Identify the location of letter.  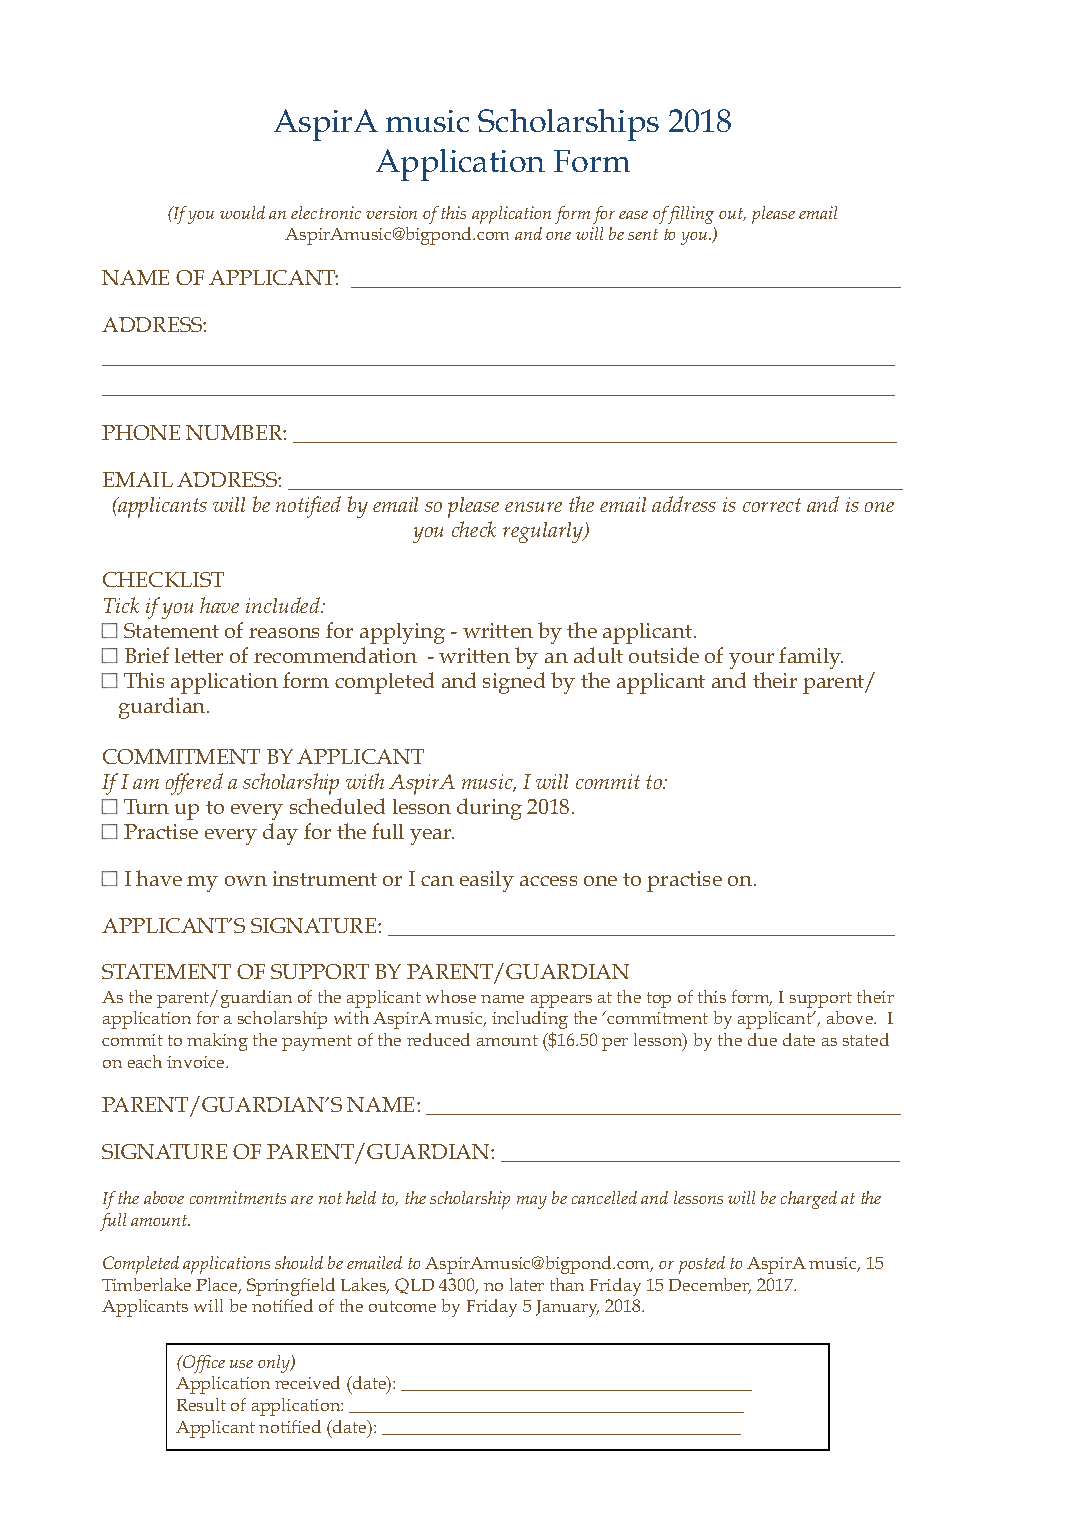
(199, 655).
